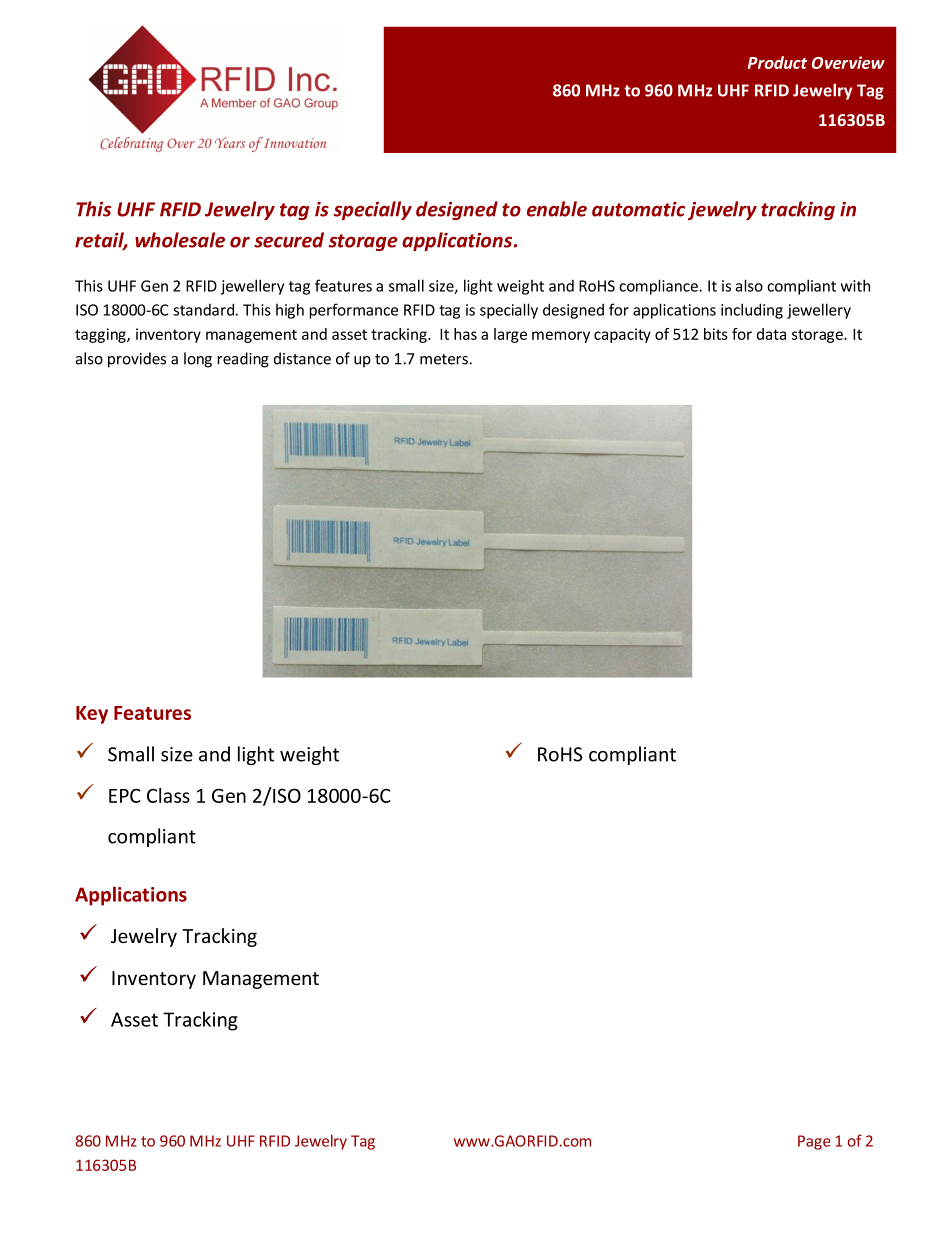 This page has width=952, height=1233. I want to click on Key, so click(92, 715).
